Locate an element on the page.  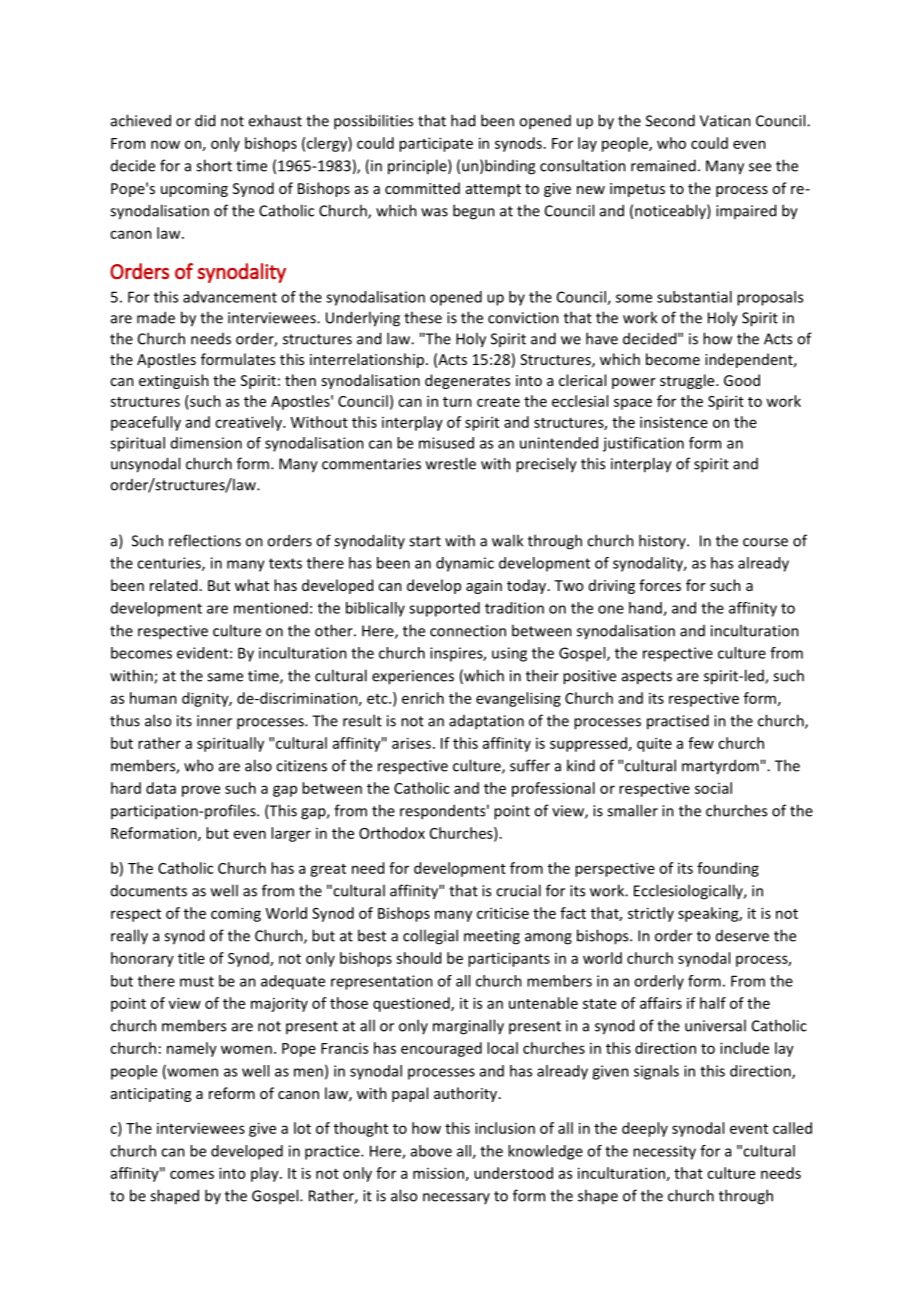
necessity is located at coordinates (664, 1152).
